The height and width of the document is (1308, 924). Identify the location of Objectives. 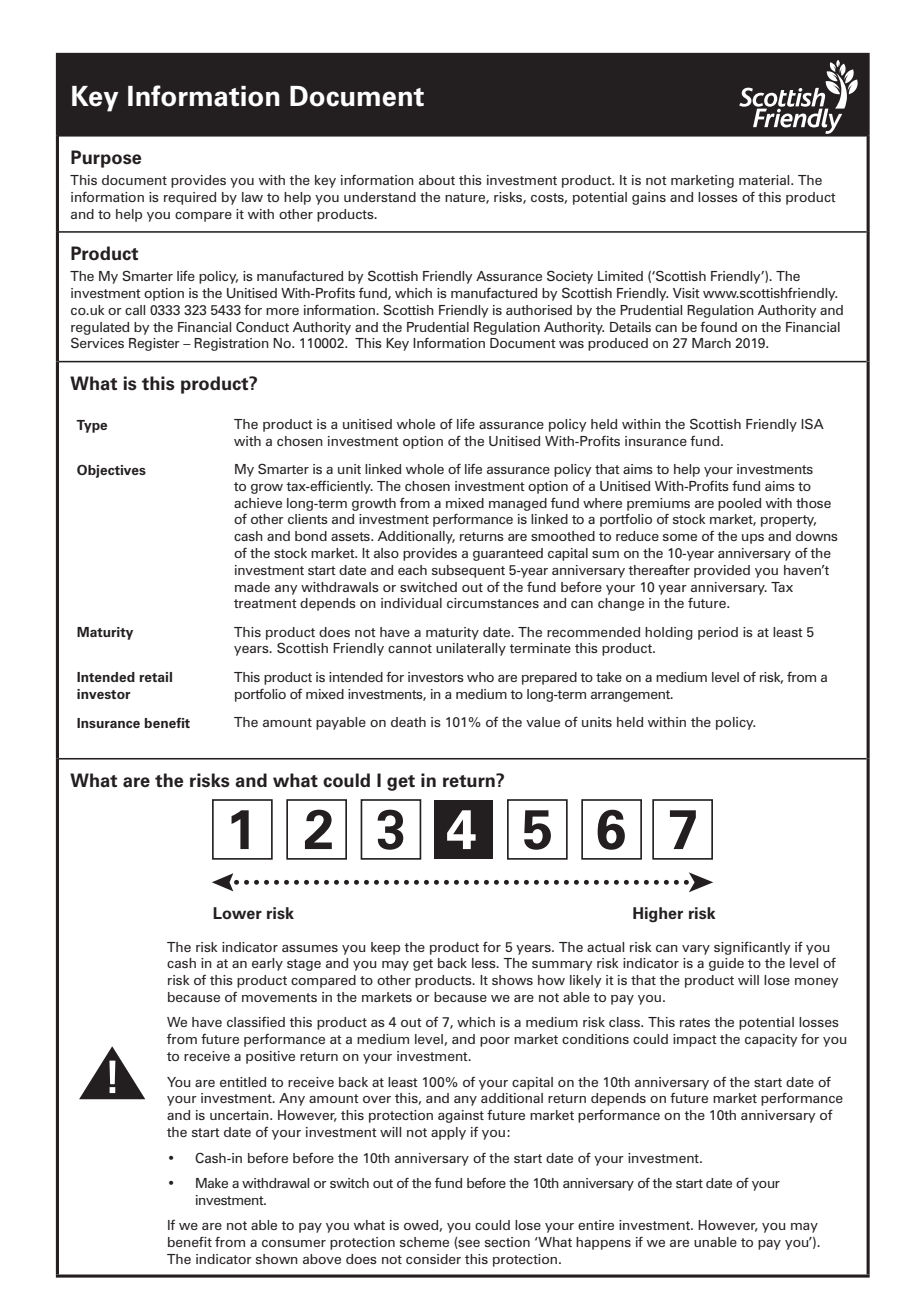
(111, 471).
